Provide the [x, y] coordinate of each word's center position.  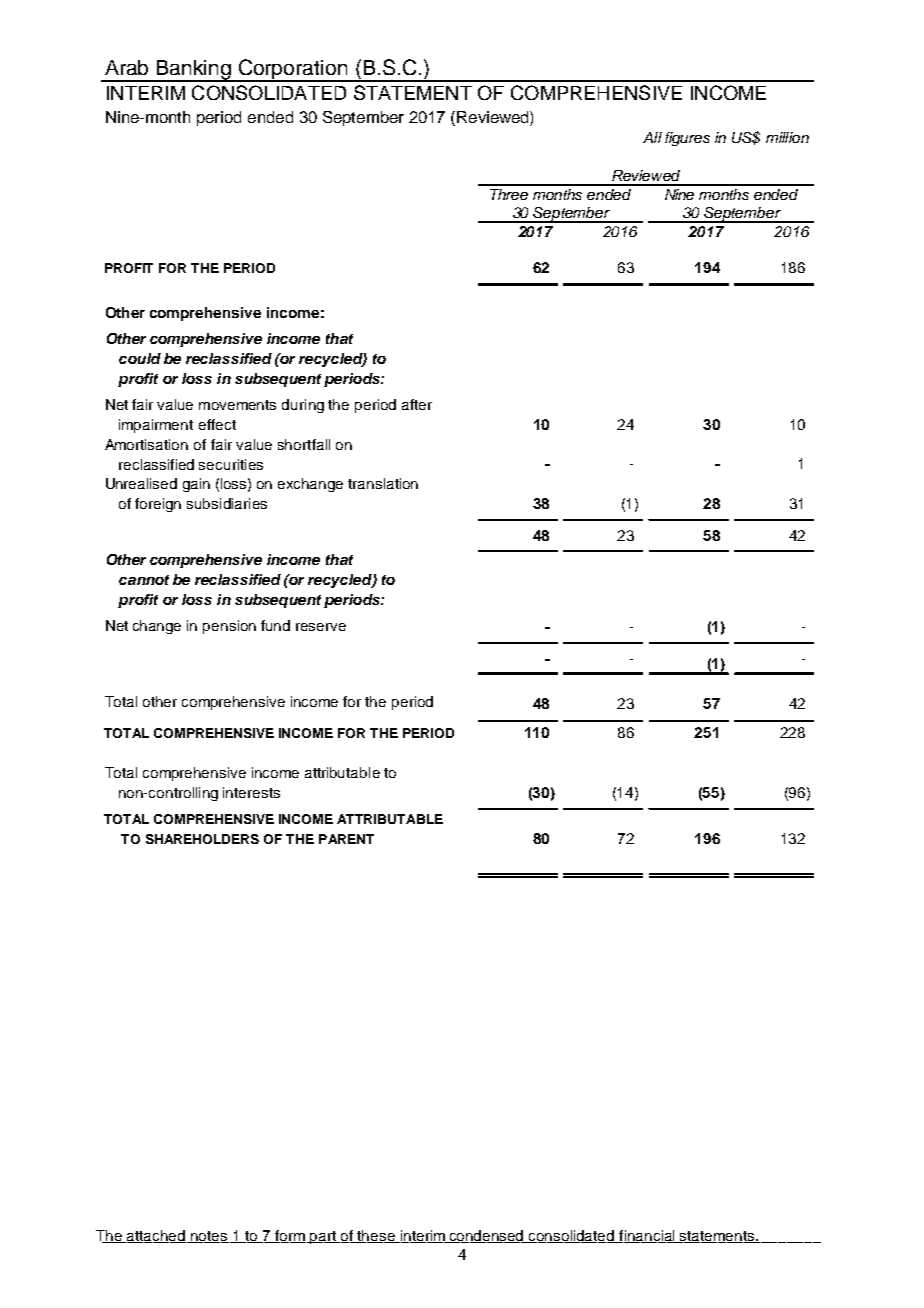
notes [209, 1237]
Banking [194, 71]
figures [687, 139]
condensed [487, 1236]
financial [647, 1236]
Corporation [293, 70]
